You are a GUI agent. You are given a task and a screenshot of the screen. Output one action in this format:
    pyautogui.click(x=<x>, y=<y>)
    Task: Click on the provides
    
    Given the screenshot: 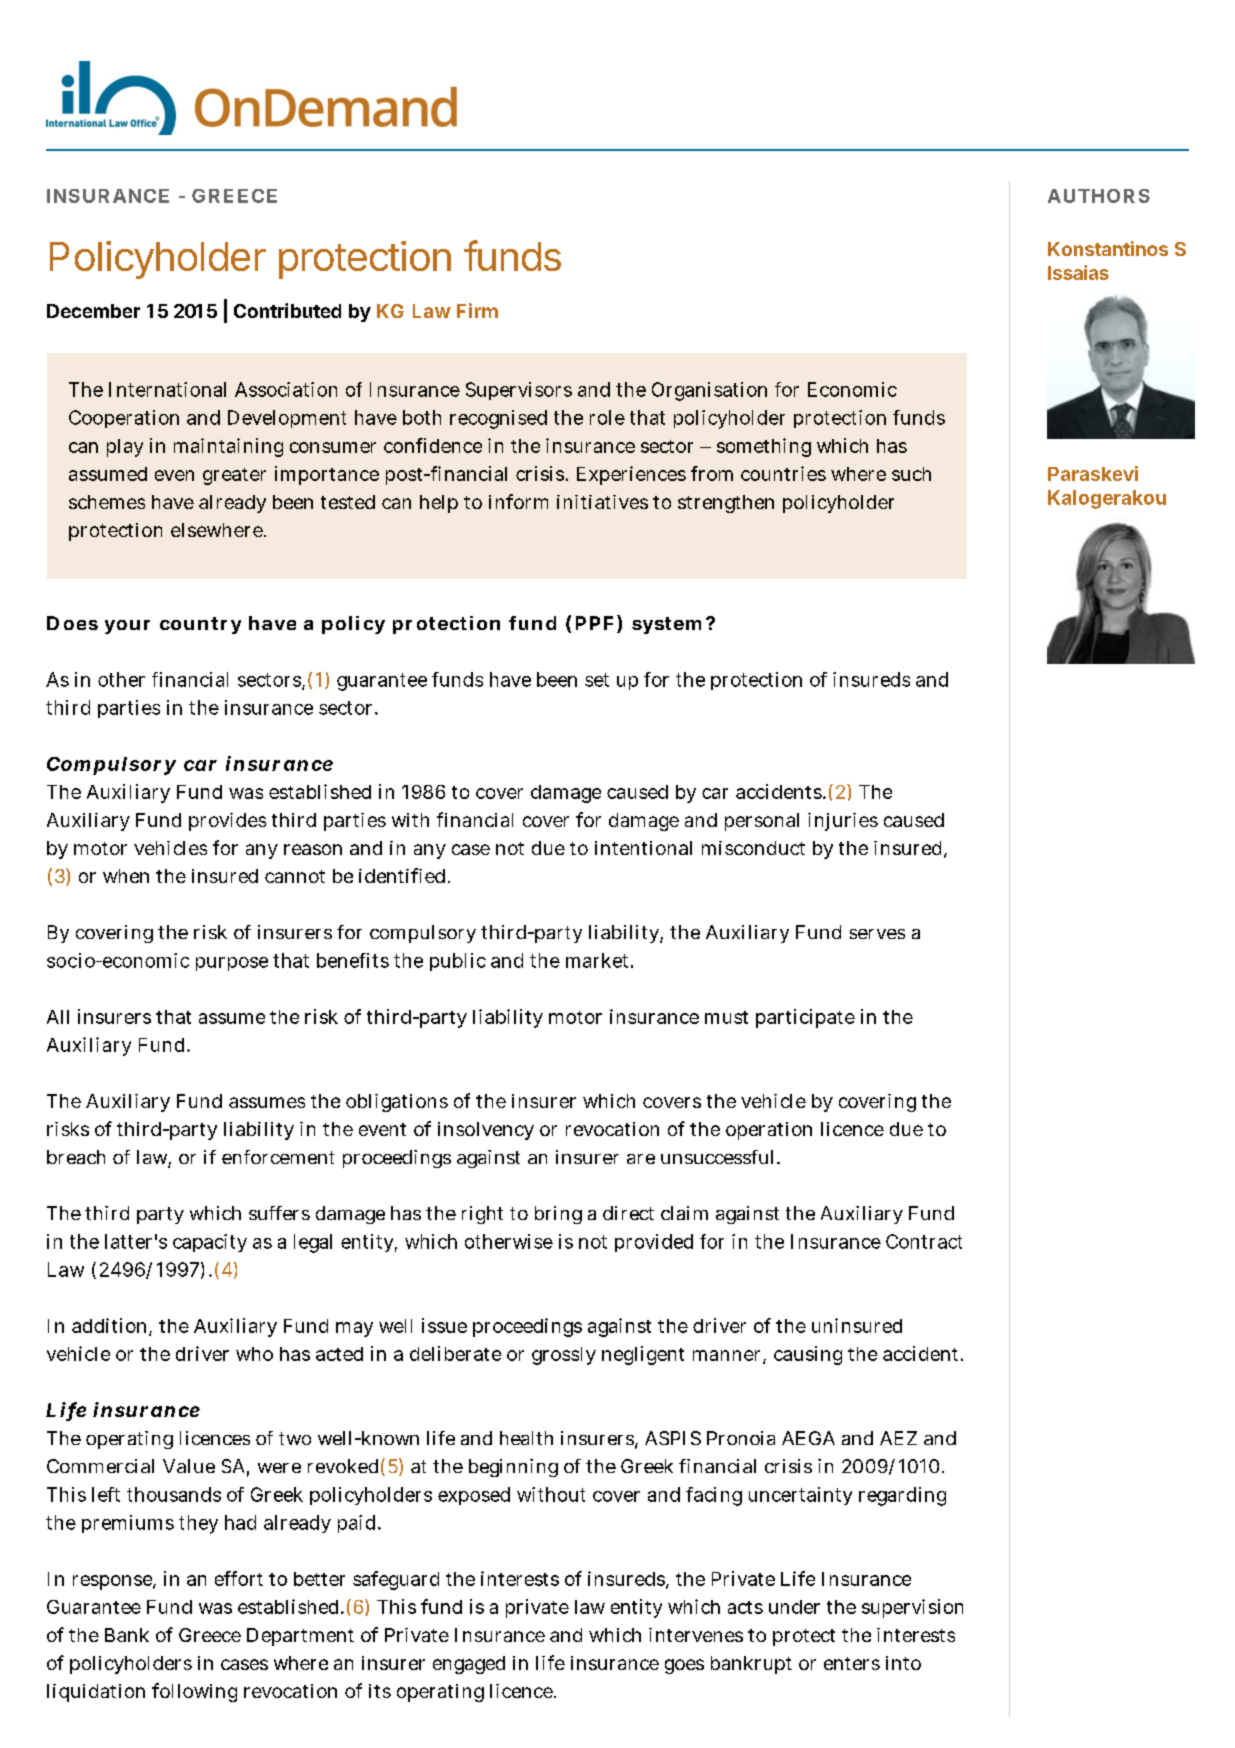 What is the action you would take?
    pyautogui.click(x=227, y=822)
